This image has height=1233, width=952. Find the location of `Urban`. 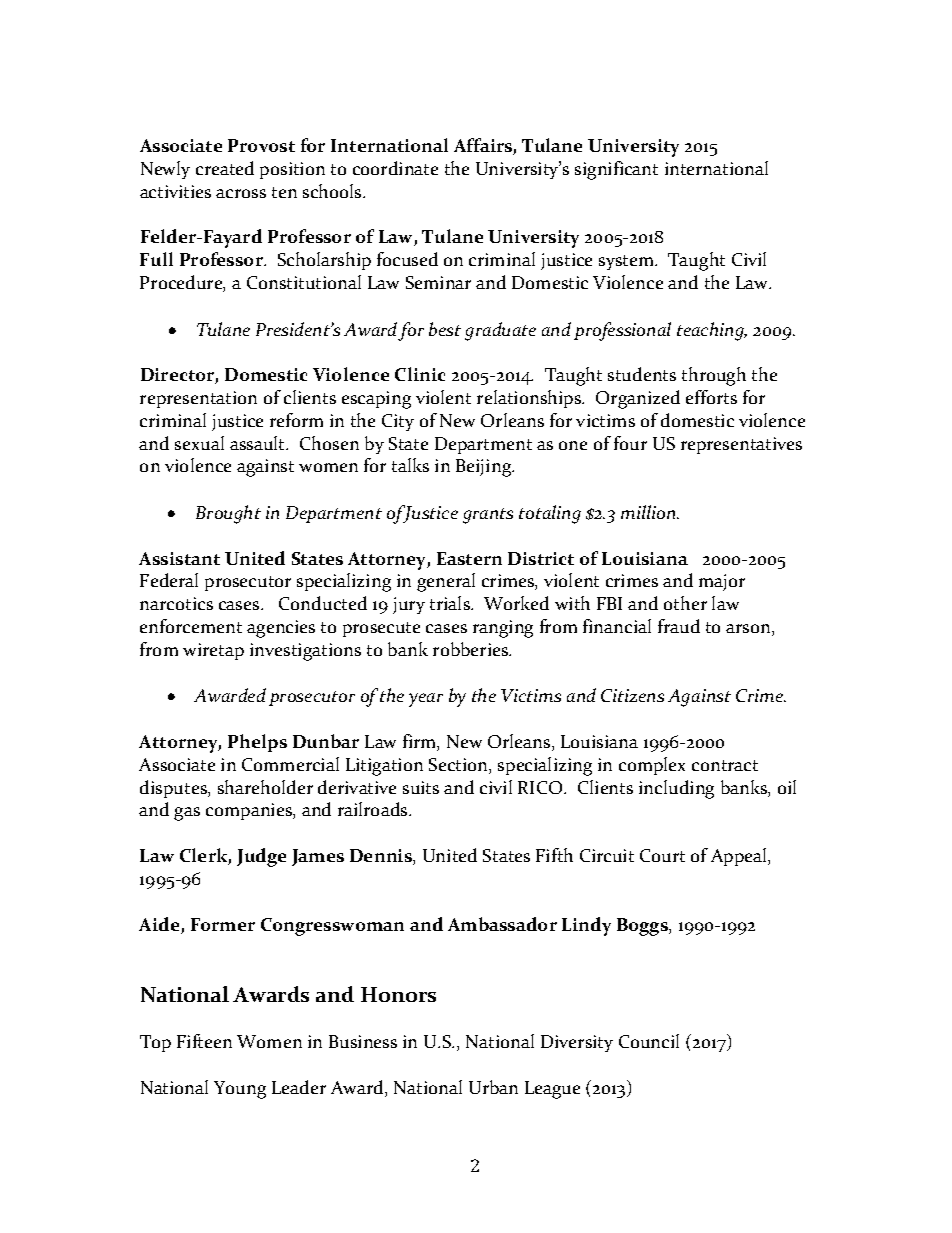

Urban is located at coordinates (493, 1087).
